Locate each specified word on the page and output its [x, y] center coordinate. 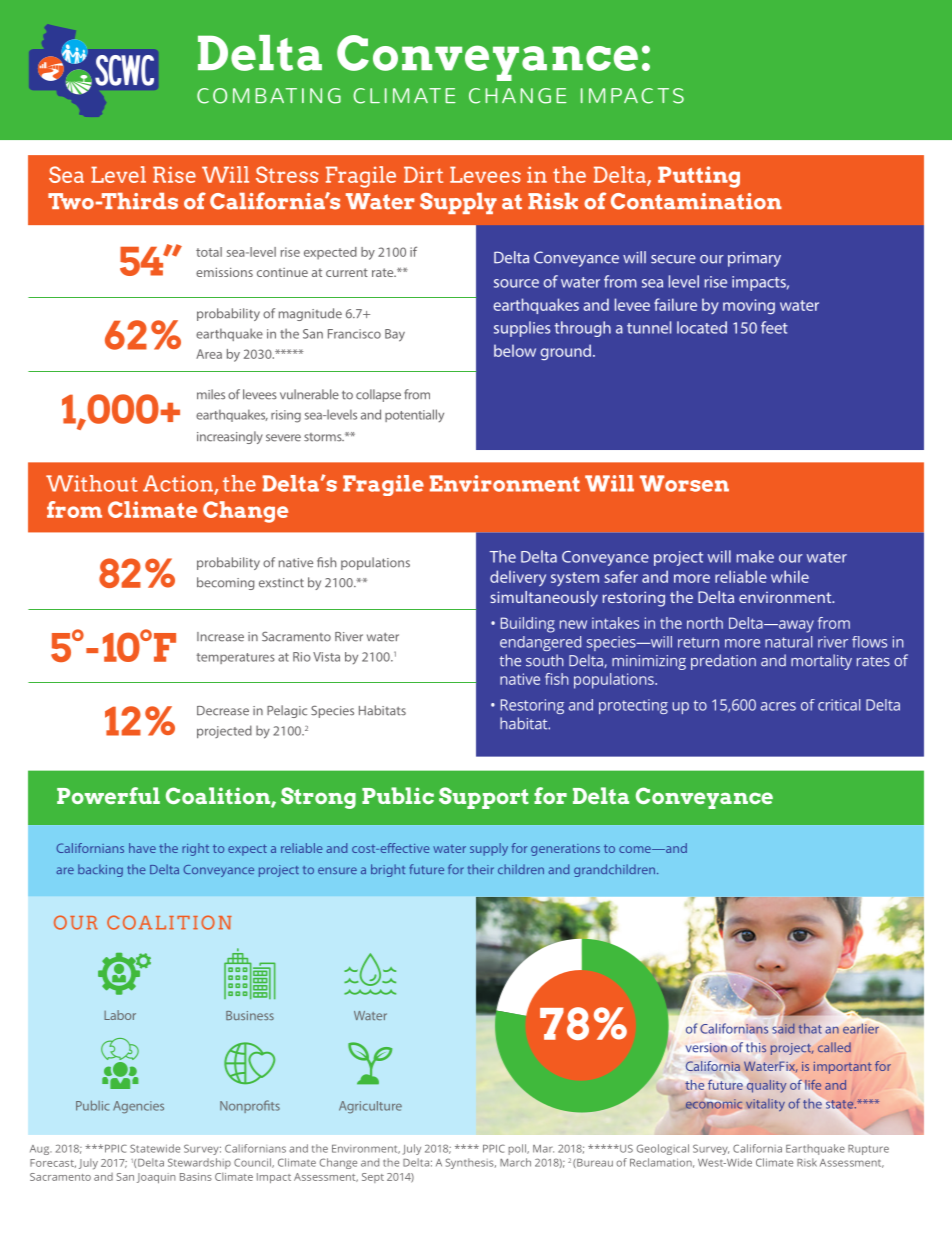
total [209, 252]
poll [518, 1149]
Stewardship [199, 1163]
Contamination [696, 201]
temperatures [235, 658]
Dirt [423, 174]
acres [778, 706]
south [545, 660]
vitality [765, 1105]
